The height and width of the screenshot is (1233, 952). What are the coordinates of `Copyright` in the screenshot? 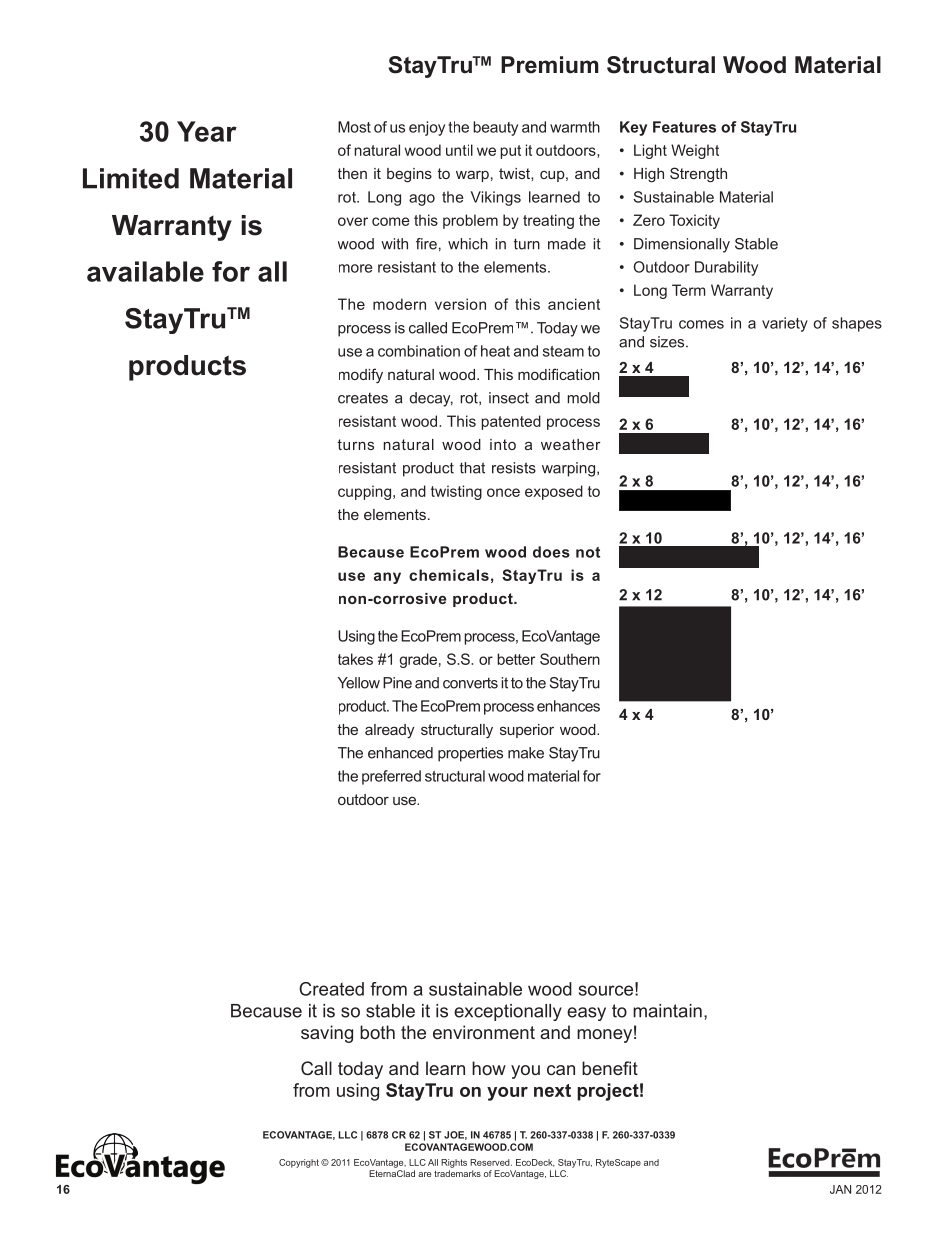 It's located at (299, 1163).
